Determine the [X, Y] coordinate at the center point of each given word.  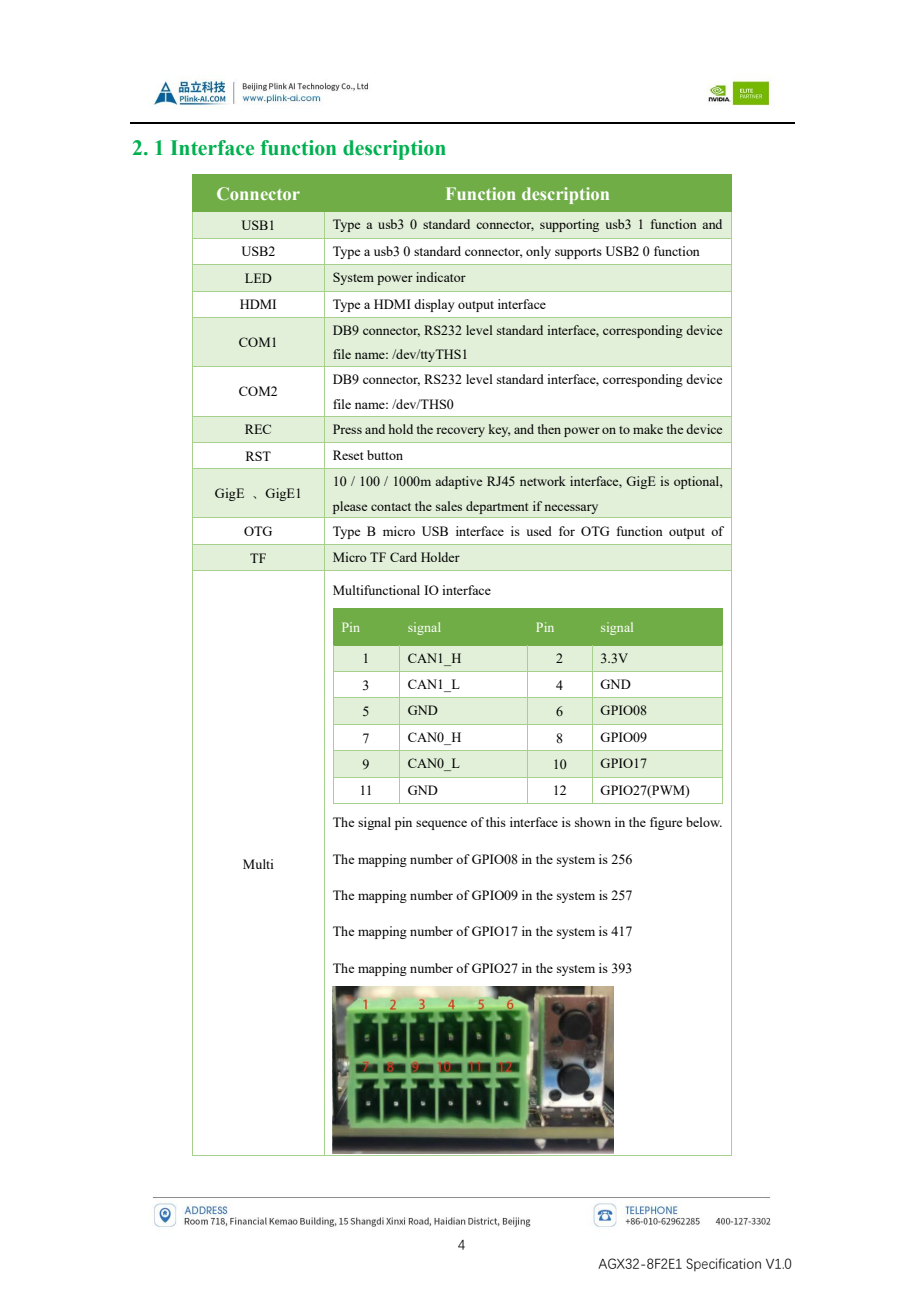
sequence [441, 825]
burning [355, 557]
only [538, 252]
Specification [723, 1264]
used [539, 531]
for [567, 531]
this [496, 822]
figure [666, 823]
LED [258, 278]
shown [593, 822]
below [704, 822]
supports [578, 253]
